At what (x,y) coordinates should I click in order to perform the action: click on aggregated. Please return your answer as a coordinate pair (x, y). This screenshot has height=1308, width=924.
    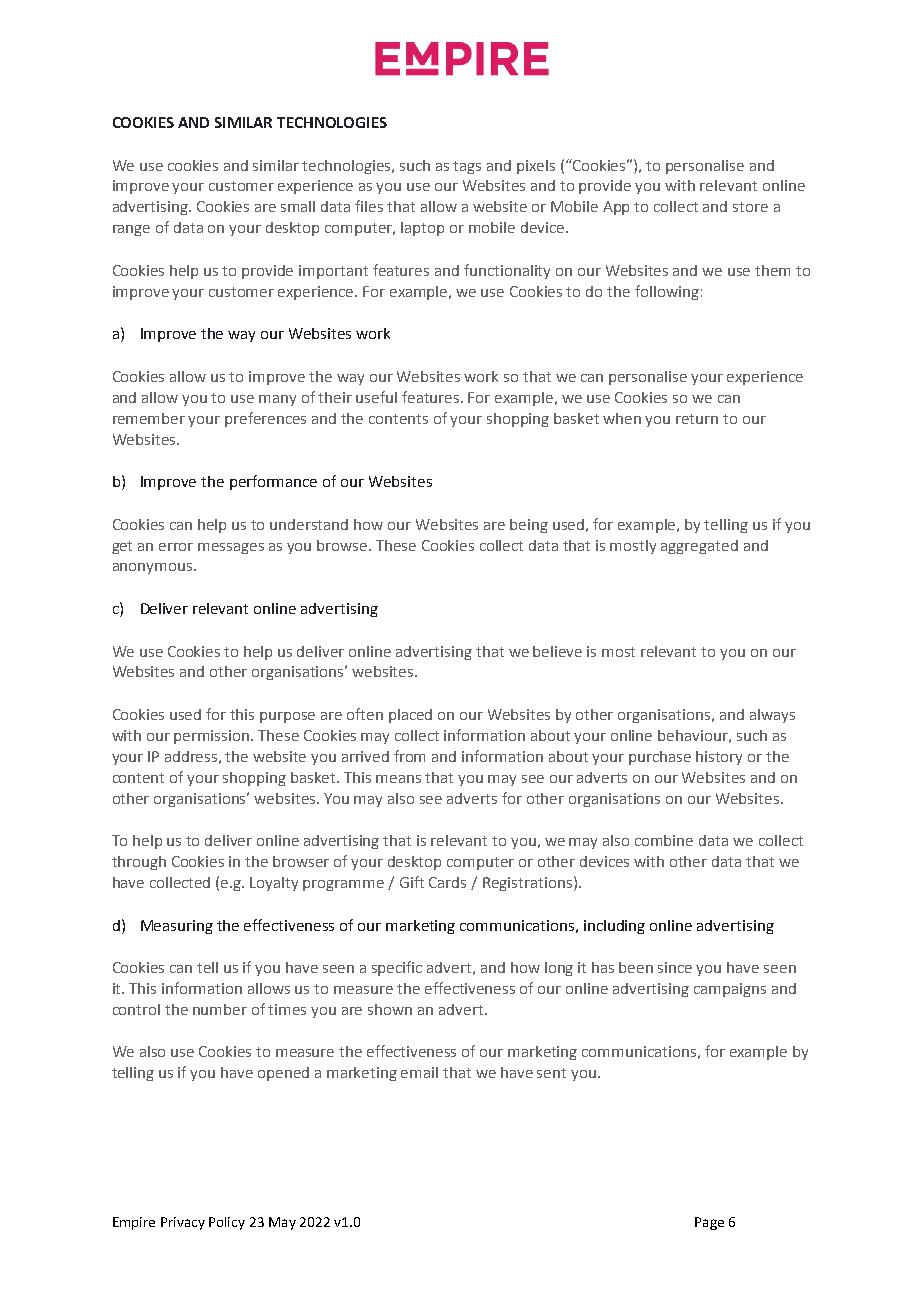
    Looking at the image, I should click on (699, 547).
